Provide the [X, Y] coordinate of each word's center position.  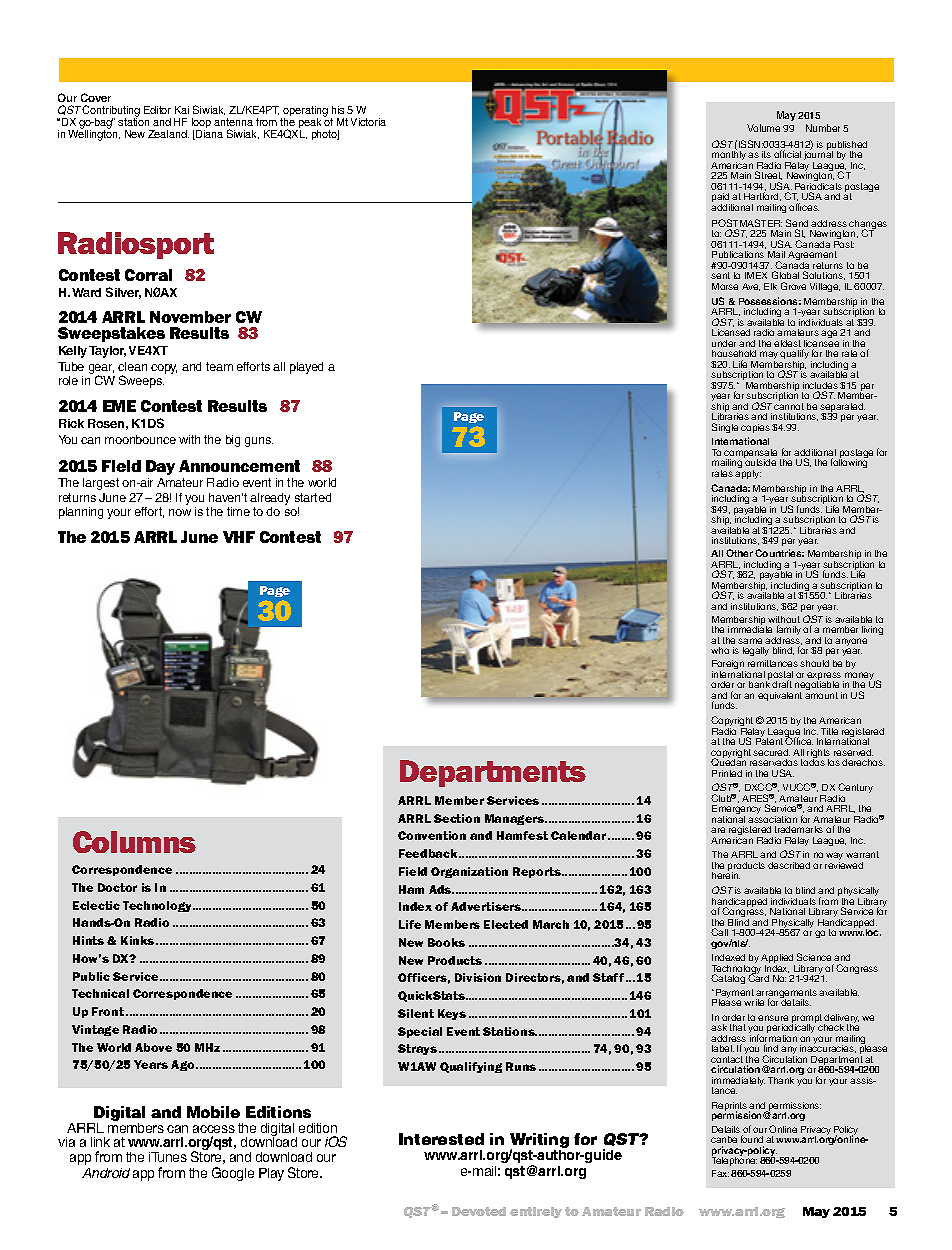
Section [457, 818]
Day [160, 467]
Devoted [479, 1211]
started [313, 497]
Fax [720, 1173]
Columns [134, 842]
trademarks [799, 829]
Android [106, 1173]
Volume [763, 128]
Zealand [168, 134]
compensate [750, 455]
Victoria [368, 122]
